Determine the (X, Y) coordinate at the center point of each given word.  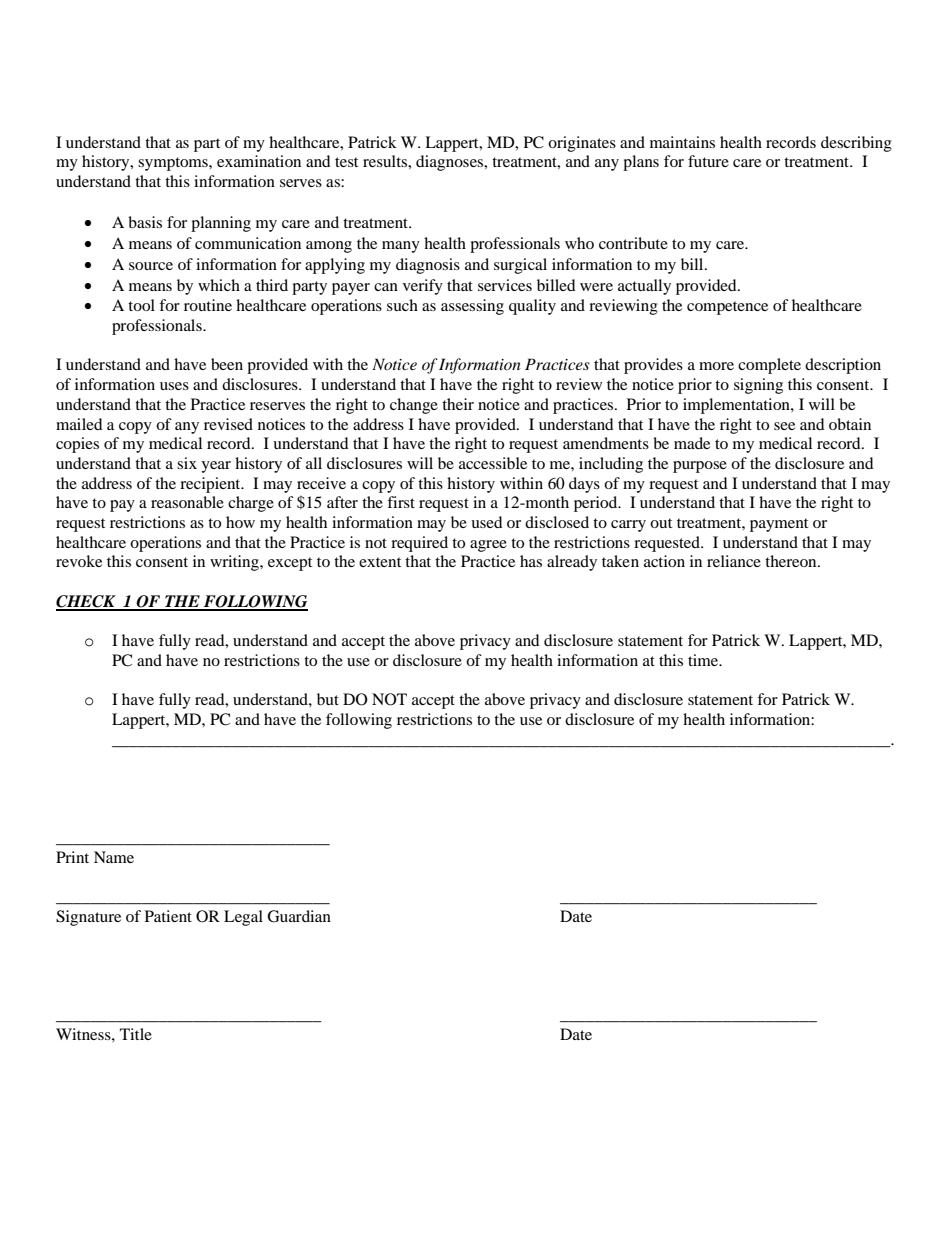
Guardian (299, 916)
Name (114, 857)
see (784, 426)
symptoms (174, 164)
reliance (734, 561)
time (704, 660)
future (708, 161)
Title (136, 1034)
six (187, 463)
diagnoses (451, 163)
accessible (493, 463)
